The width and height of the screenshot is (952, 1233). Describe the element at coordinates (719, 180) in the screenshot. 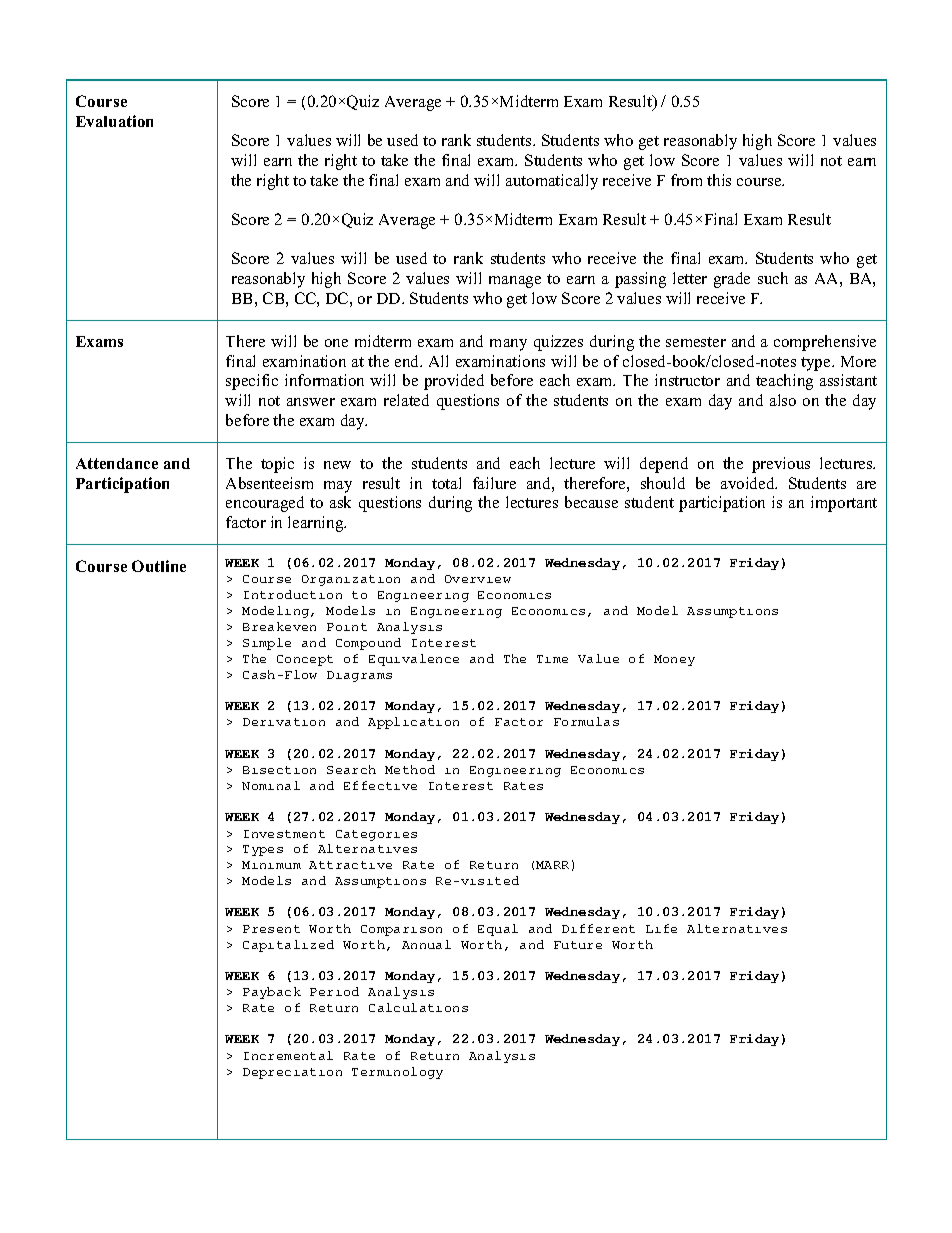

I see `this` at that location.
